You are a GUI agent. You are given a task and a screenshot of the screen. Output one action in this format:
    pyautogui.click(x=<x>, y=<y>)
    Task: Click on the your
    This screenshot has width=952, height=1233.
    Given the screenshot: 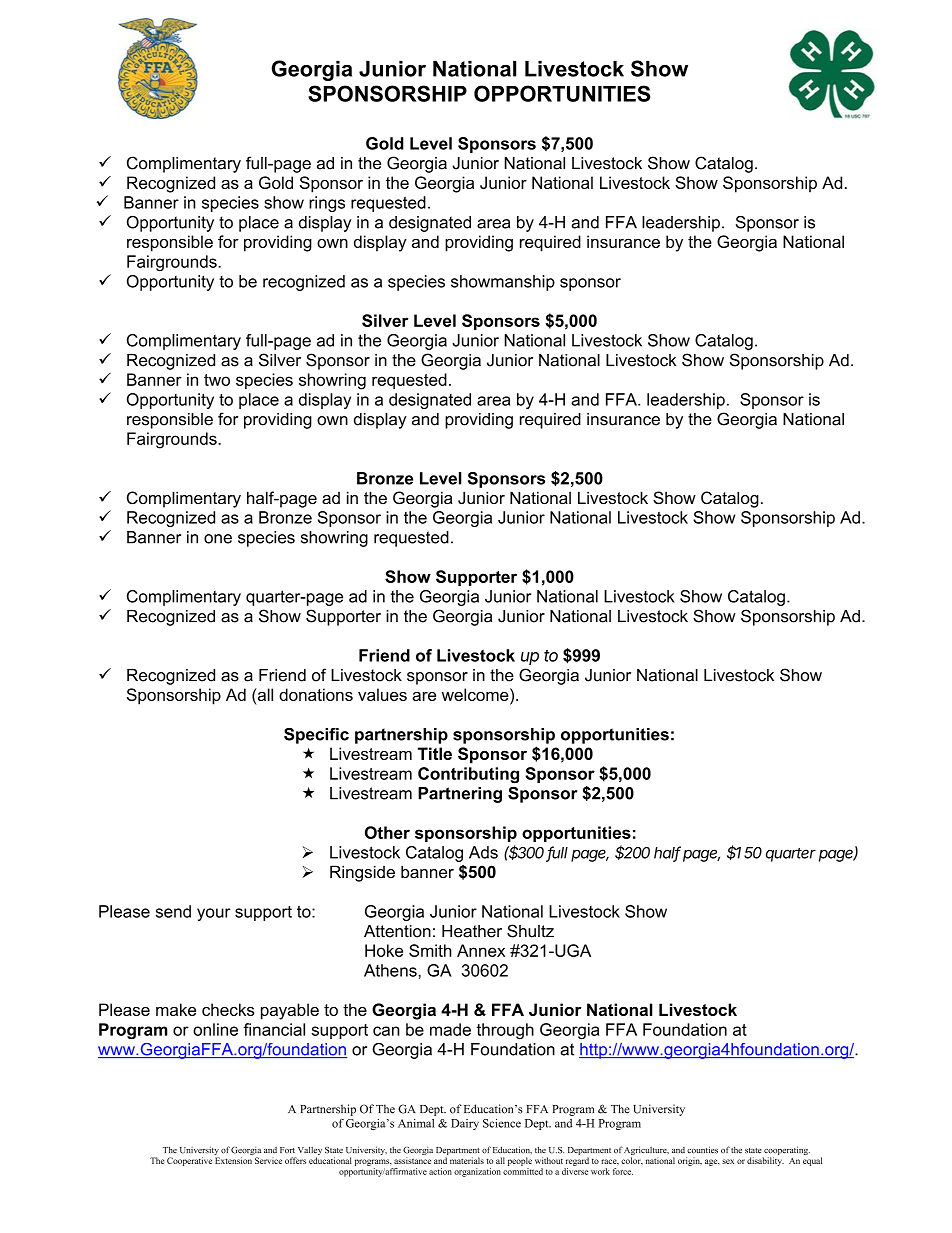 What is the action you would take?
    pyautogui.click(x=214, y=914)
